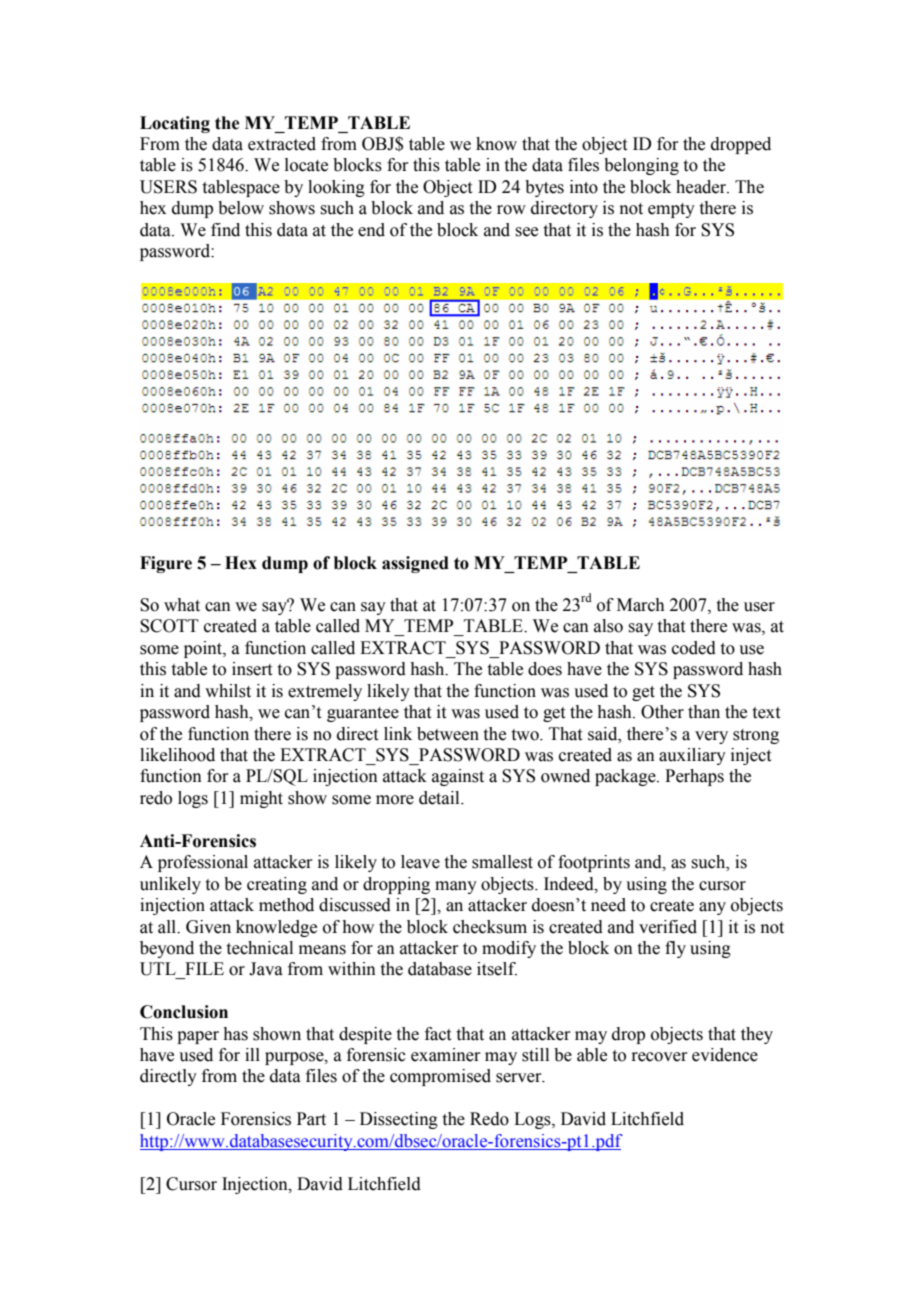 The width and height of the page is (924, 1308). What do you see at coordinates (225, 230) in the page?
I see `find` at bounding box center [225, 230].
